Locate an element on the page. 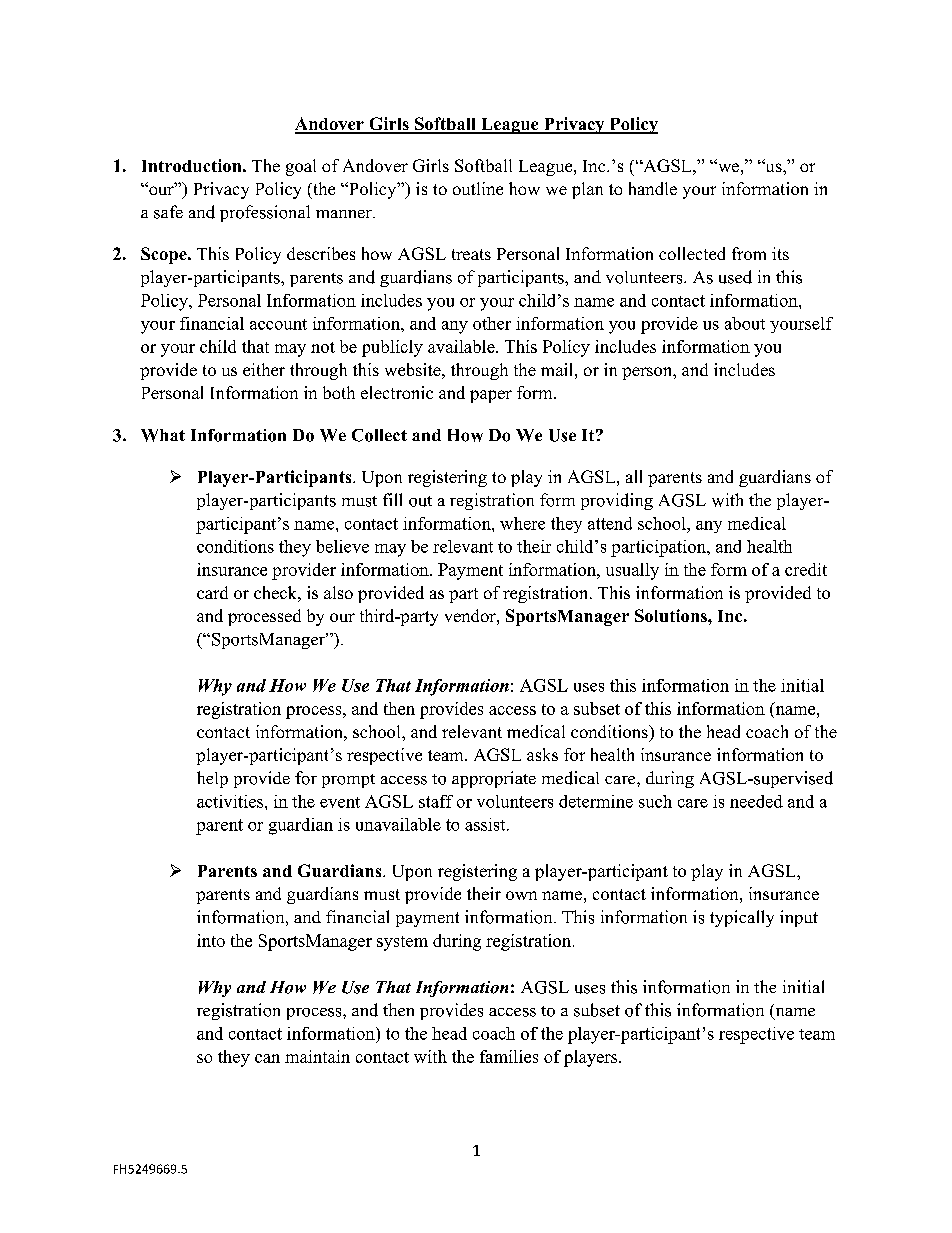 This document has height=1233, width=952. typically is located at coordinates (742, 918).
